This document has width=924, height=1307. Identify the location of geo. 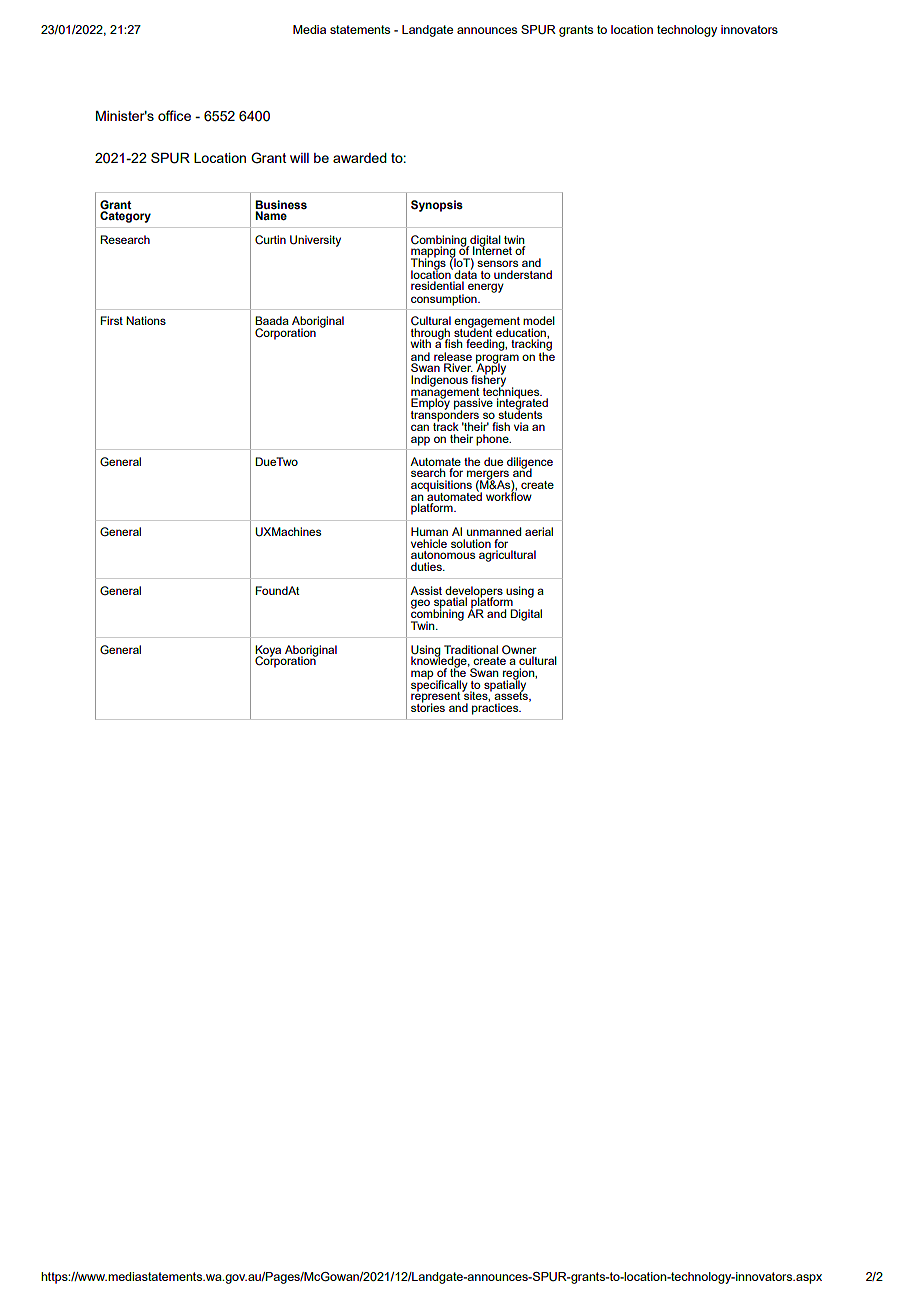
(420, 604).
